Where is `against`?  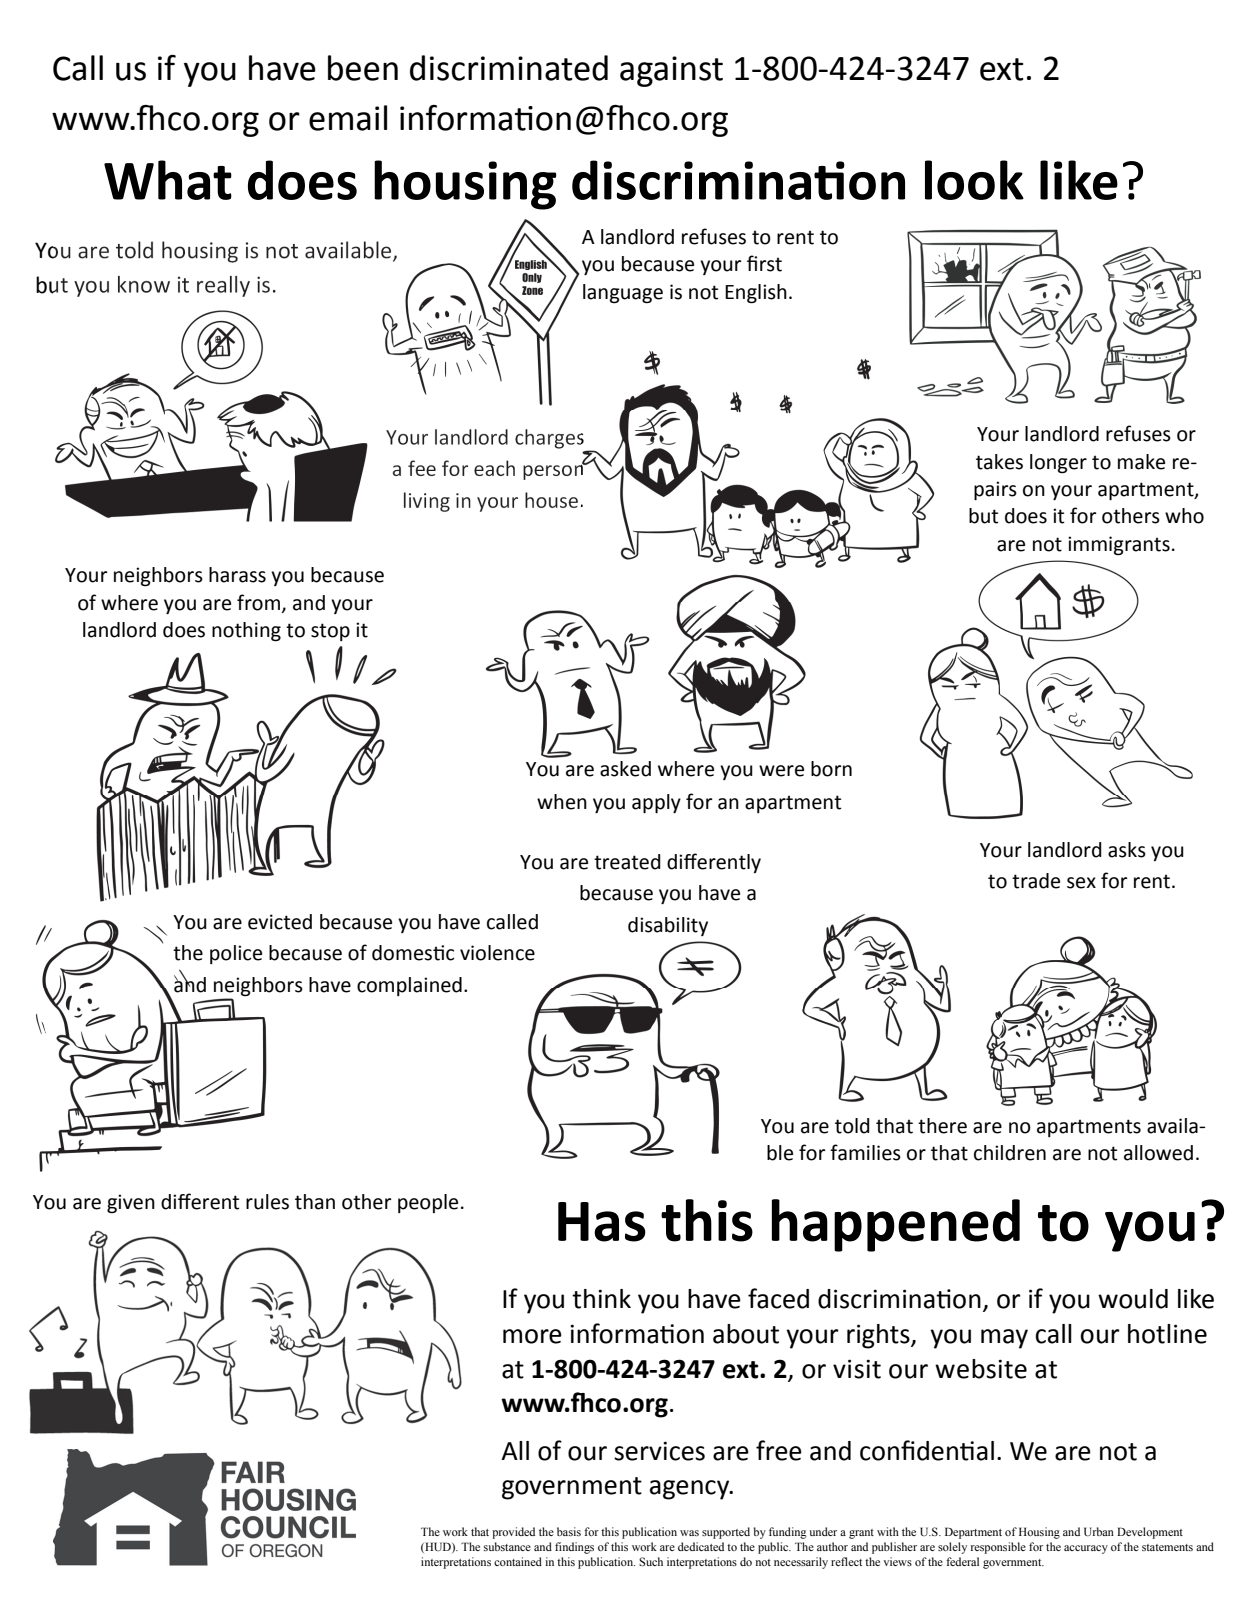
against is located at coordinates (671, 71).
